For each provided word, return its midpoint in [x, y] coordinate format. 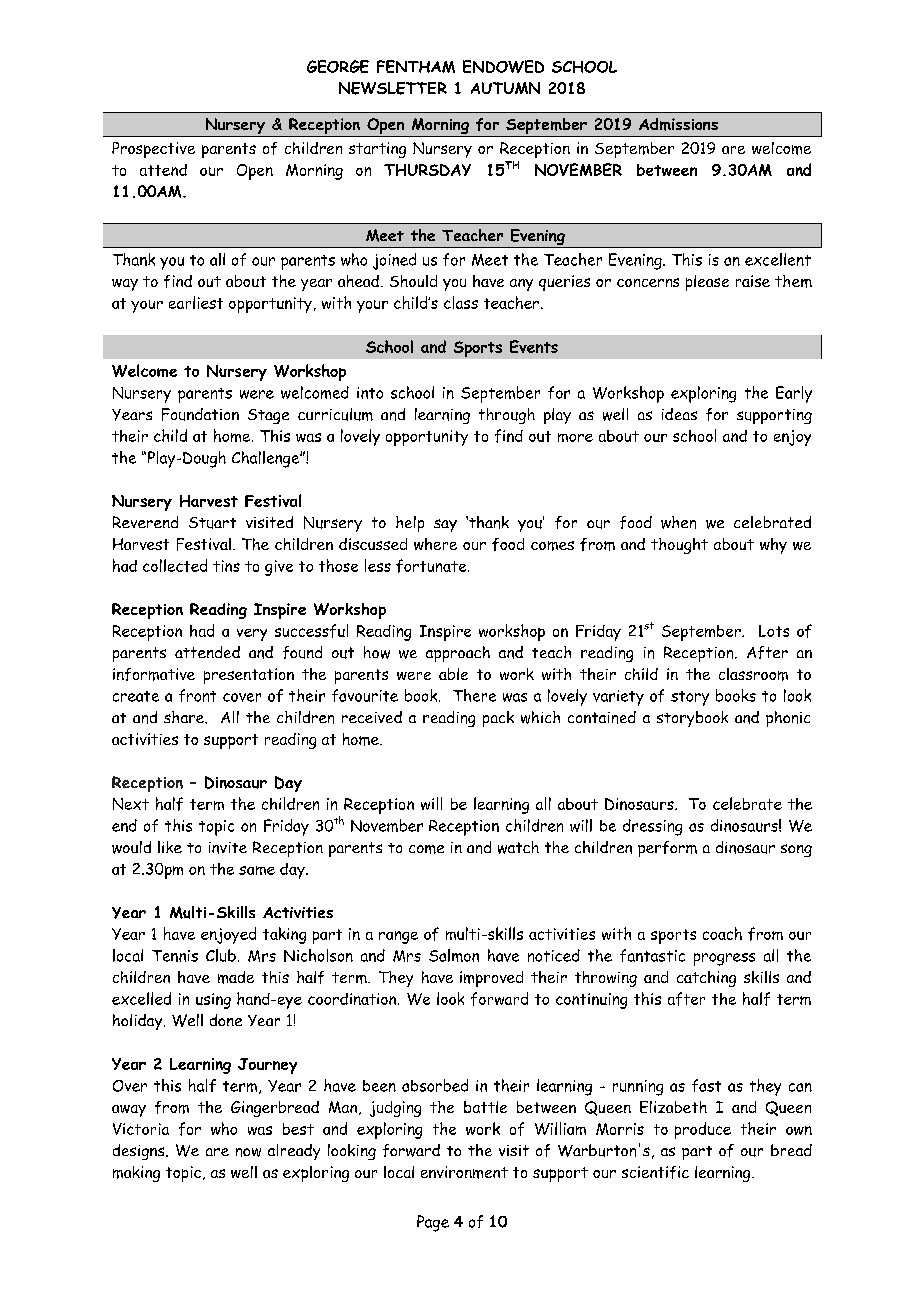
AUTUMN [505, 88]
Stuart [212, 523]
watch [518, 847]
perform [667, 849]
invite [228, 848]
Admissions [678, 124]
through [507, 416]
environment [464, 1172]
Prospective [153, 150]
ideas [679, 414]
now [248, 1152]
